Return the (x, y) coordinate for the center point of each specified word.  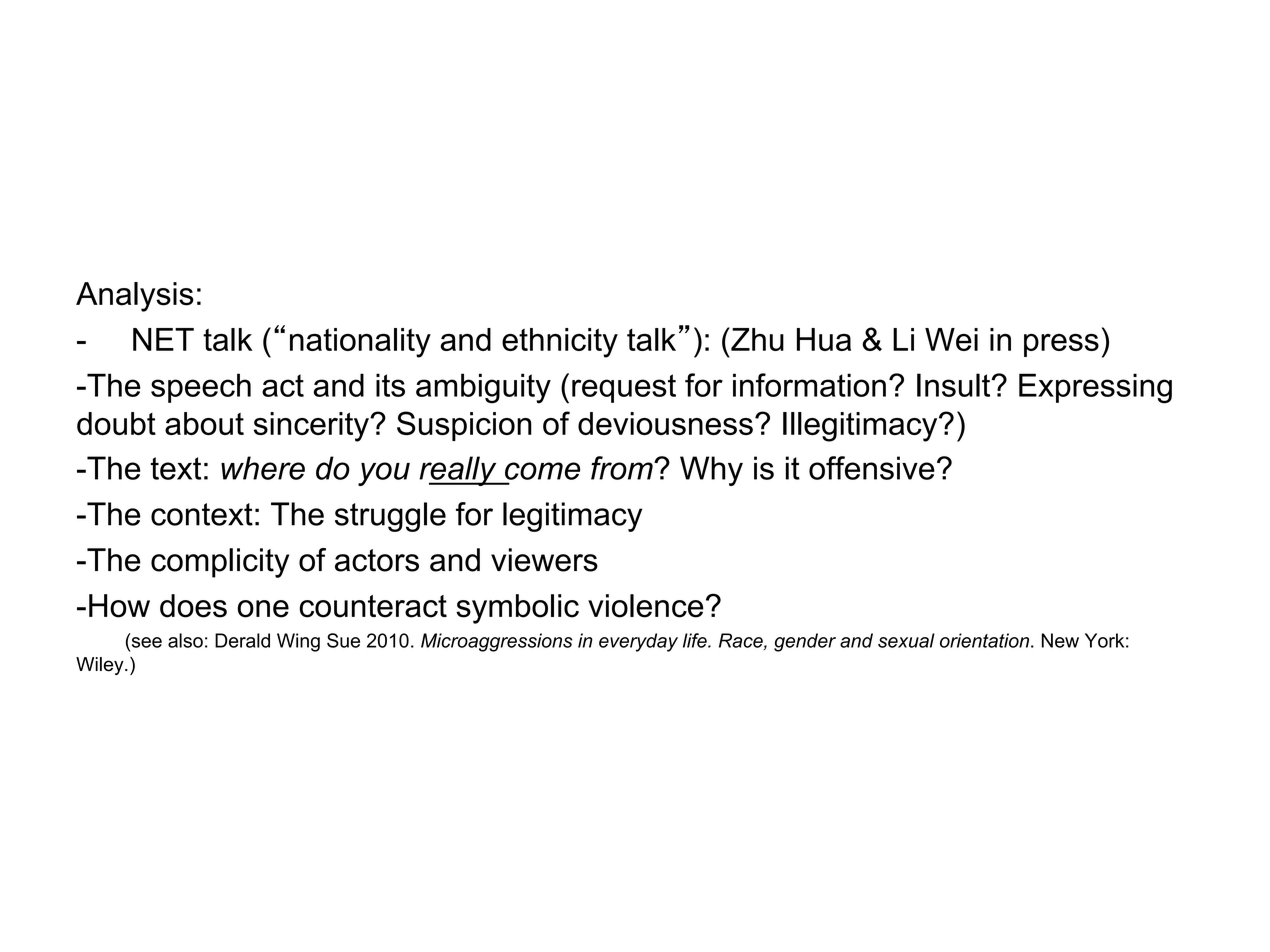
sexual (906, 640)
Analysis (135, 297)
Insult (955, 385)
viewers (544, 560)
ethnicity (560, 343)
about (204, 423)
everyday (638, 642)
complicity (220, 563)
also (185, 640)
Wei (951, 339)
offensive (872, 468)
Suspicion (464, 426)
